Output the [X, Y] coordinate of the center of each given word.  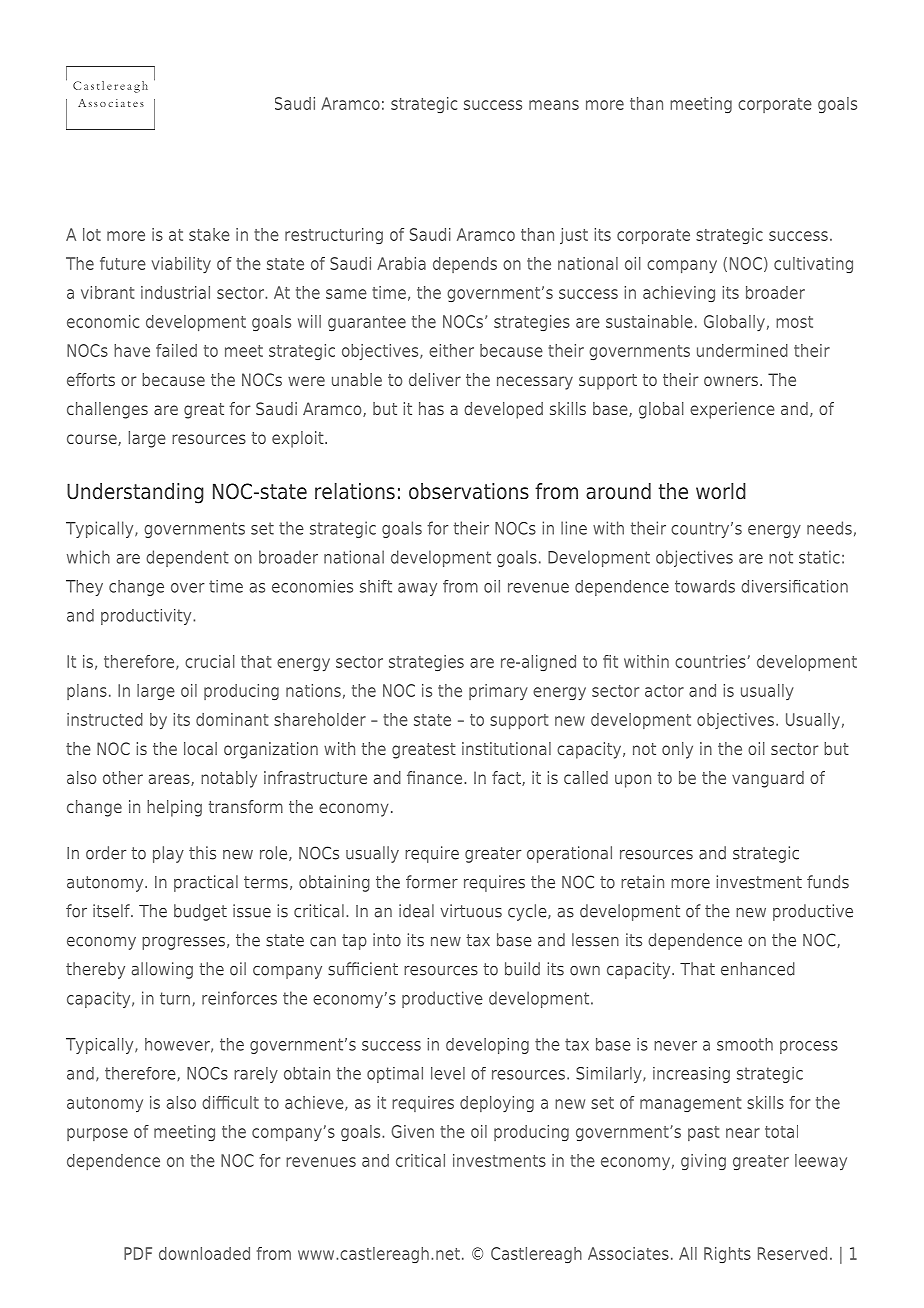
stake [209, 234]
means [554, 105]
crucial [210, 661]
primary [498, 692]
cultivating [813, 265]
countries [710, 661]
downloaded [204, 1253]
